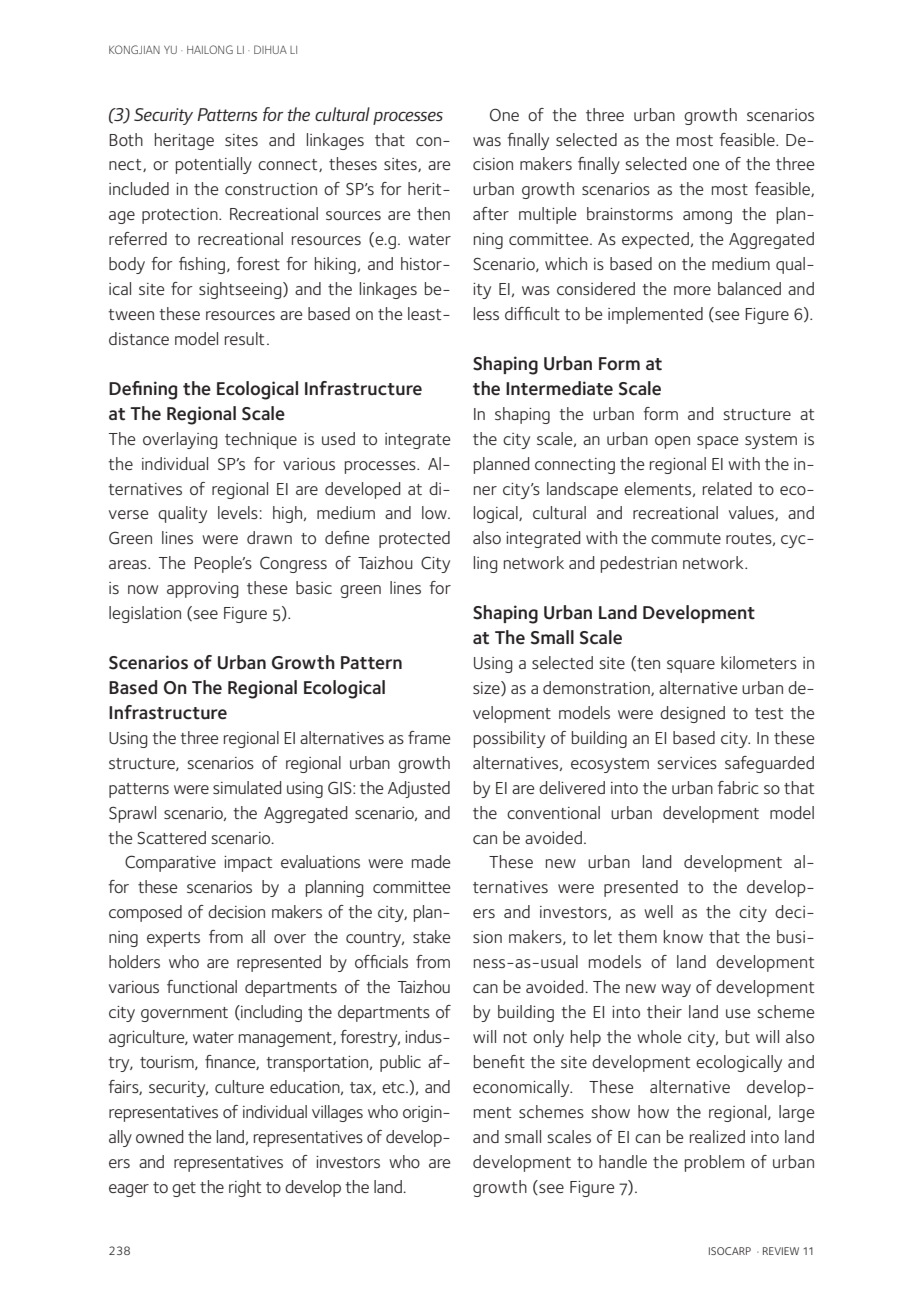 The height and width of the document is (1304, 924). What do you see at coordinates (184, 1189) in the document?
I see `get` at bounding box center [184, 1189].
